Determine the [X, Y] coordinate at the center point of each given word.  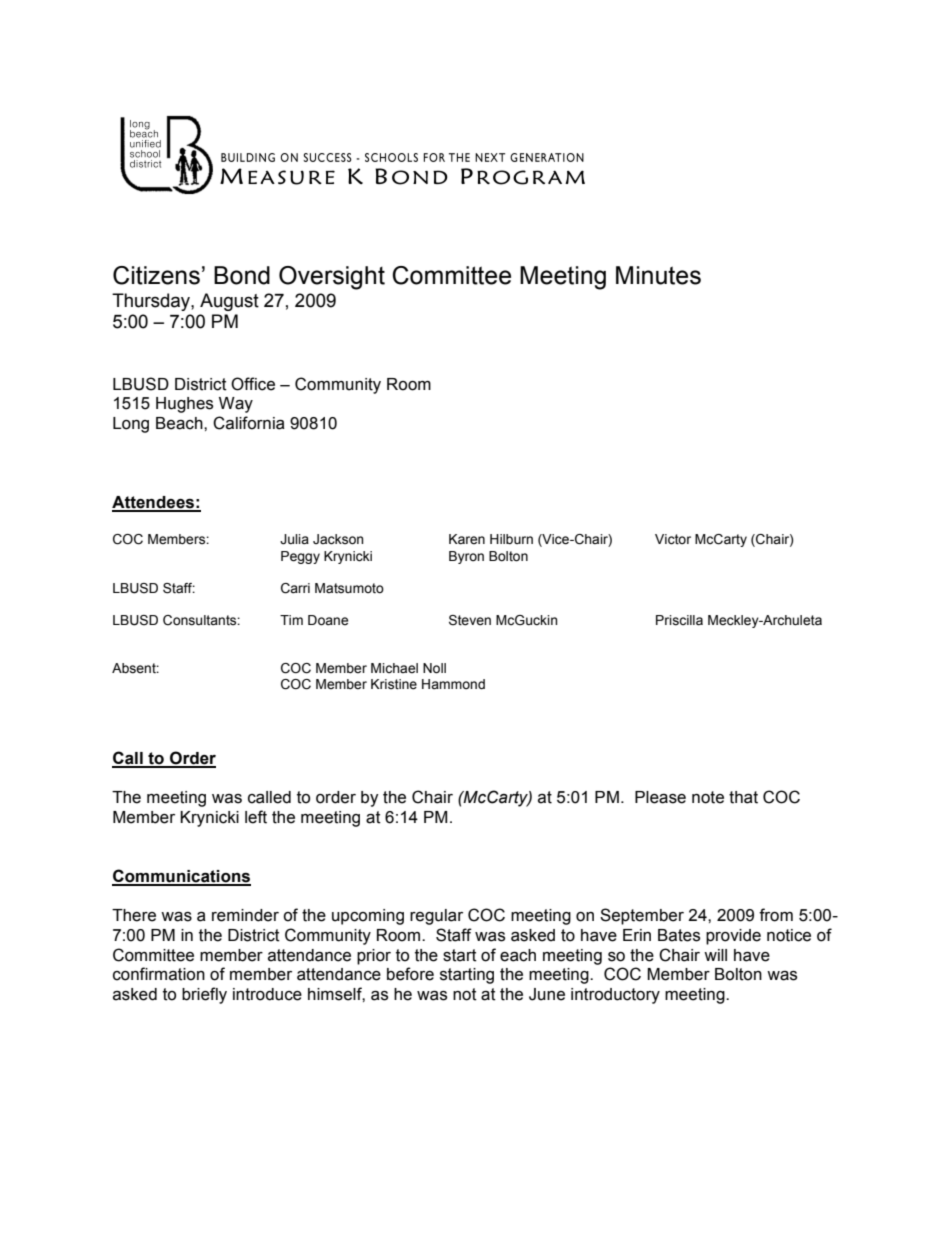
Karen [467, 539]
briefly [204, 995]
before [410, 974]
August [229, 302]
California [249, 423]
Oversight [332, 278]
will [715, 955]
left [256, 817]
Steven [470, 620]
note [708, 797]
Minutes [658, 275]
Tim [291, 620]
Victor [673, 539]
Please [660, 797]
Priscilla [679, 620]
